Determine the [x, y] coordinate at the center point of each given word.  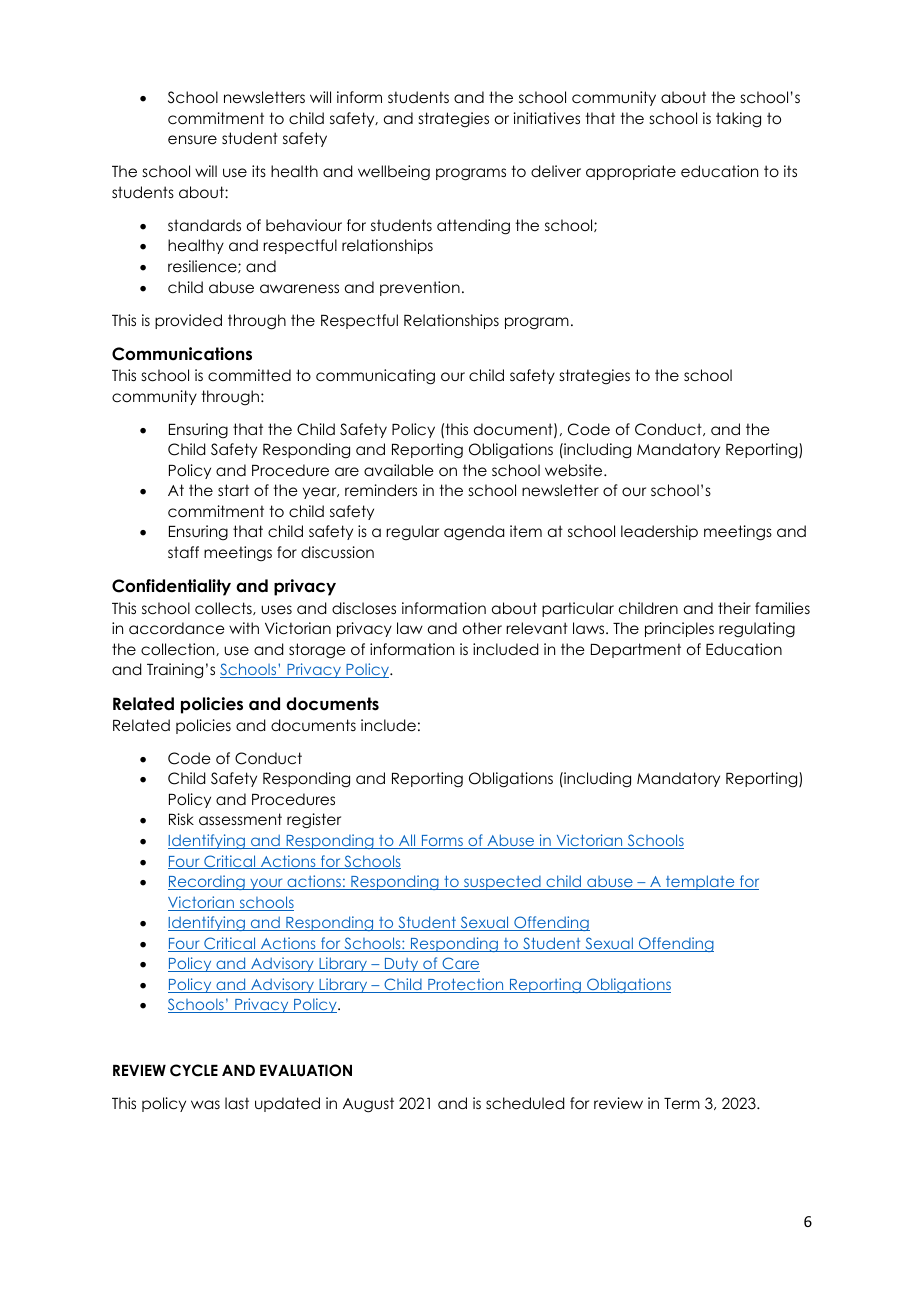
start [233, 490]
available [399, 470]
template [700, 882]
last [237, 1103]
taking [738, 120]
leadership [659, 532]
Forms [442, 842]
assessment [240, 819]
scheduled [525, 1103]
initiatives [547, 118]
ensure [192, 140]
